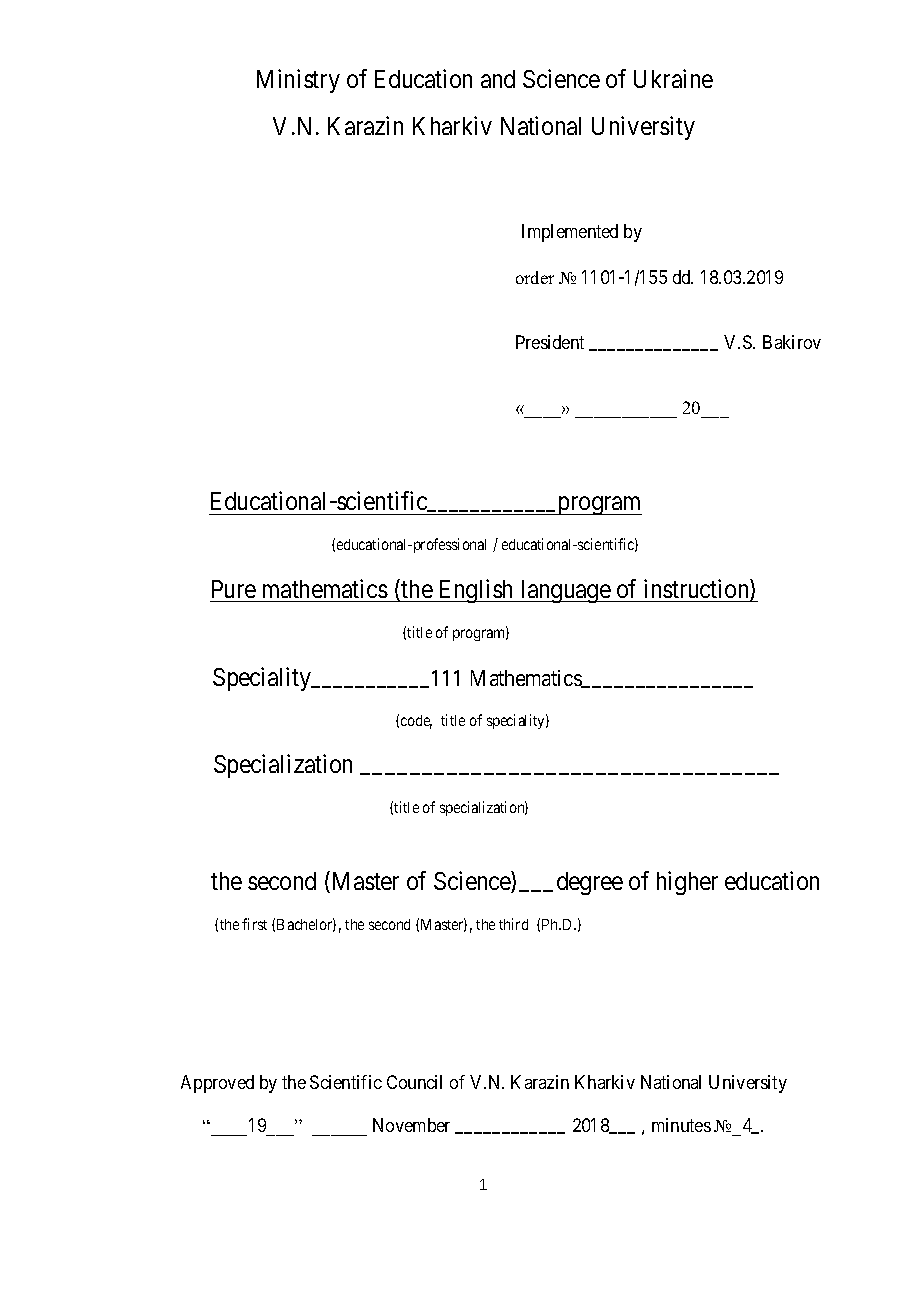 This screenshot has width=924, height=1308. Describe the element at coordinates (414, 1082) in the screenshot. I see `Council` at that location.
